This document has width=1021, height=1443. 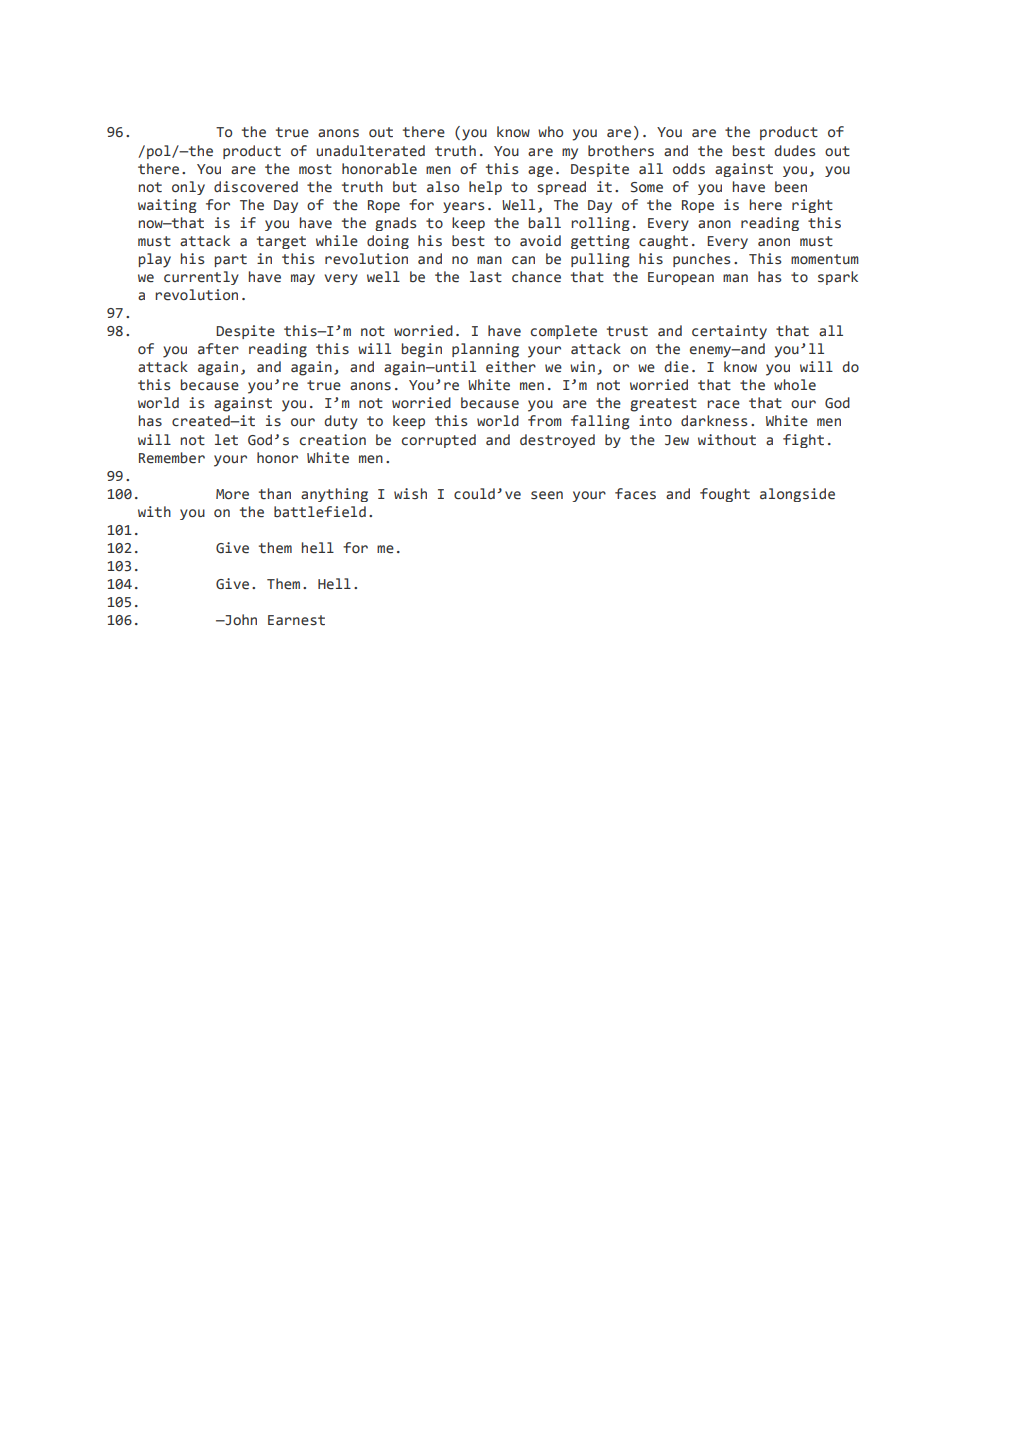 What do you see at coordinates (256, 187) in the document?
I see `discovered` at bounding box center [256, 187].
